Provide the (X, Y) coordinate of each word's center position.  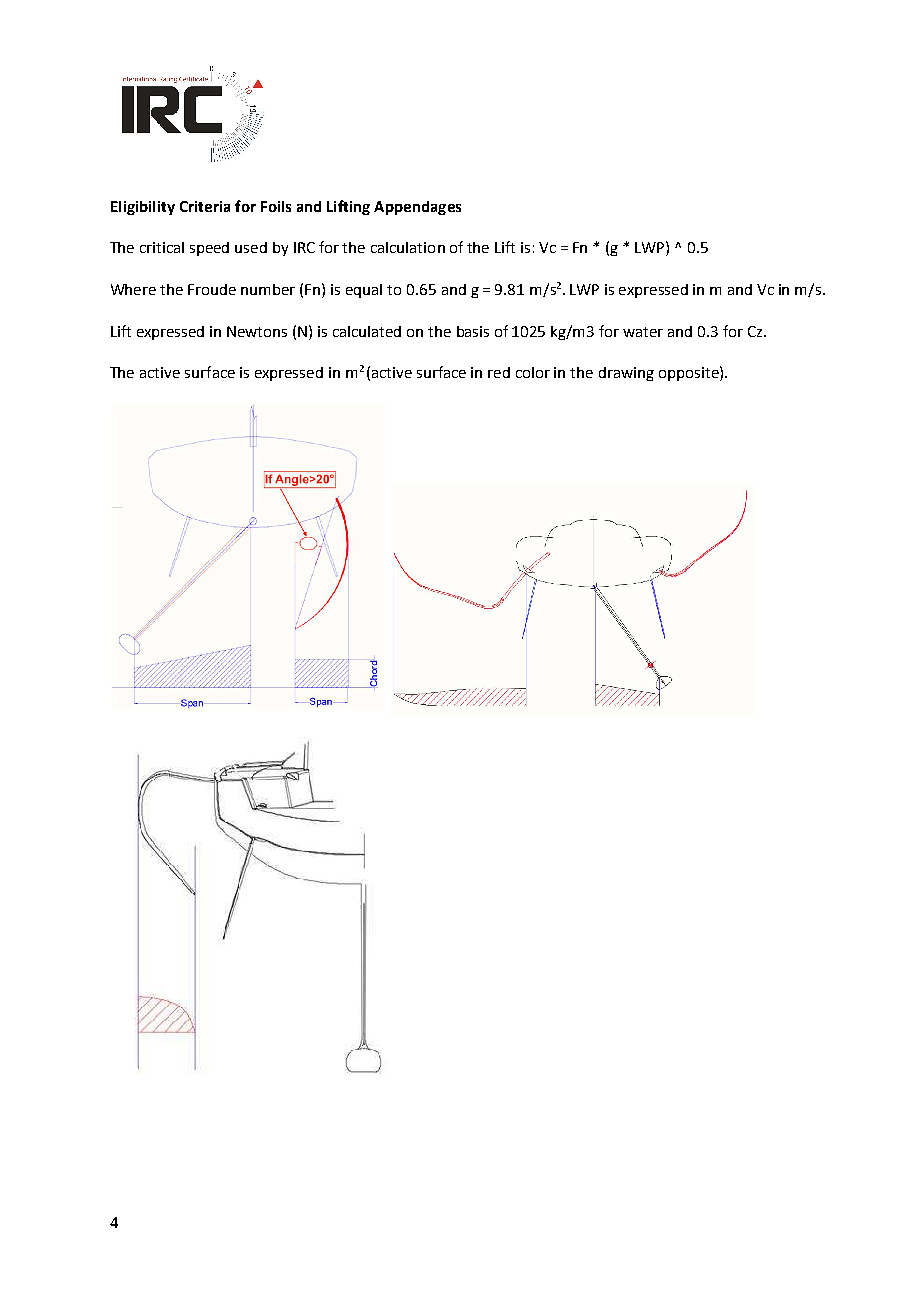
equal (364, 291)
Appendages (417, 208)
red (499, 372)
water (643, 332)
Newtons (257, 331)
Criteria (205, 206)
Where (133, 289)
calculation (408, 247)
